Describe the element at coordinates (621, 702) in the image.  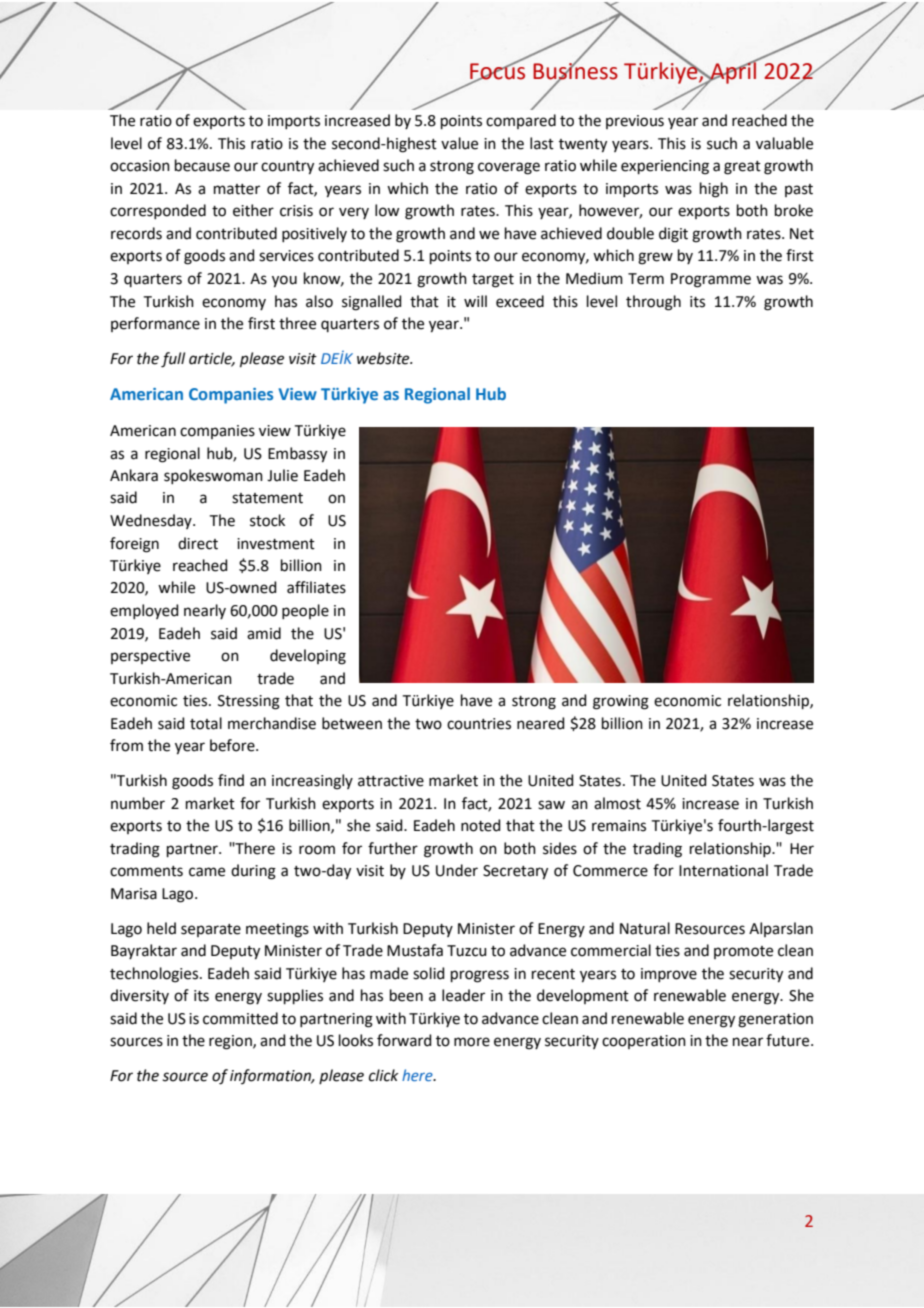
I see `growing` at that location.
